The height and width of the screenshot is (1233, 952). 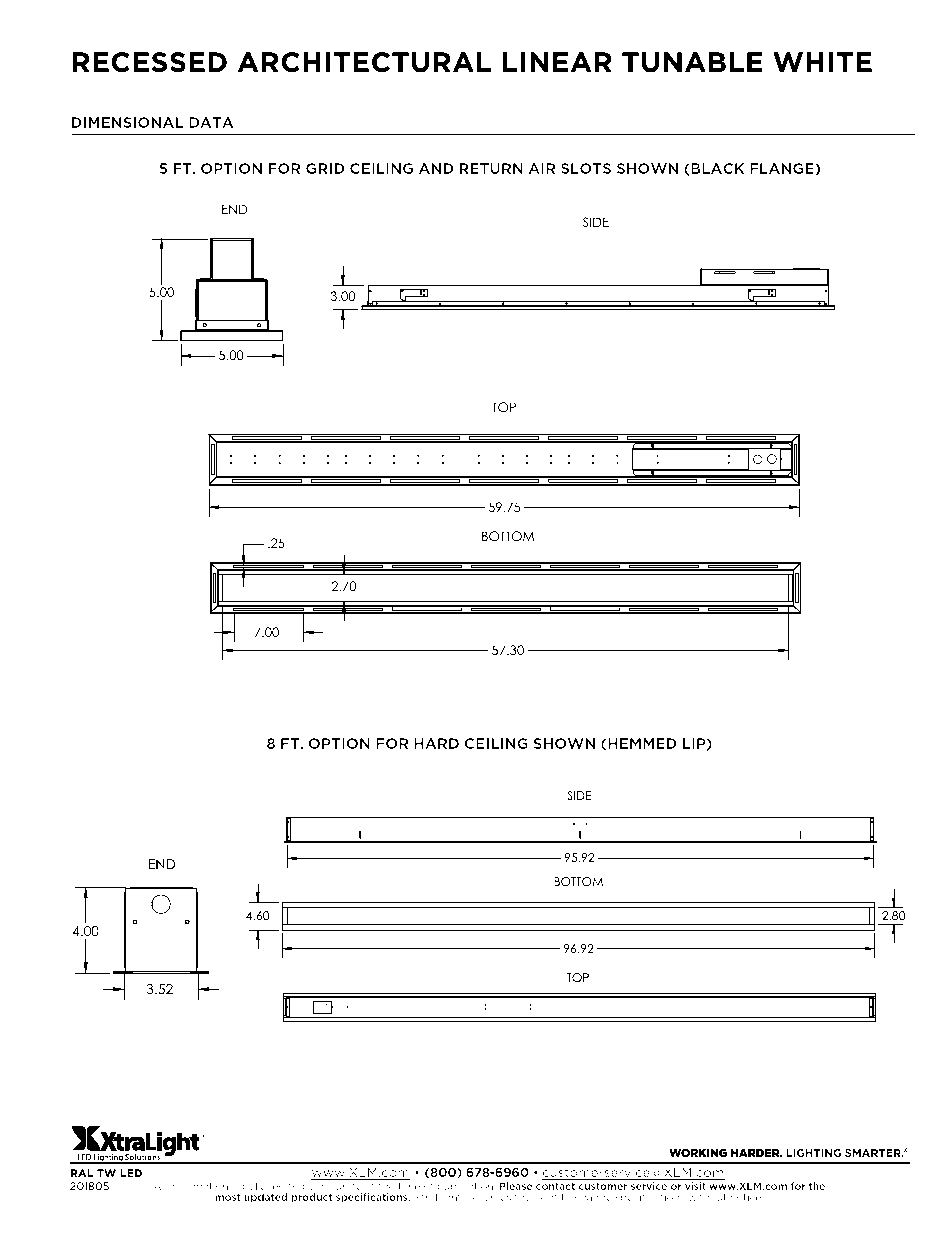 I want to click on DATA, so click(x=211, y=122).
